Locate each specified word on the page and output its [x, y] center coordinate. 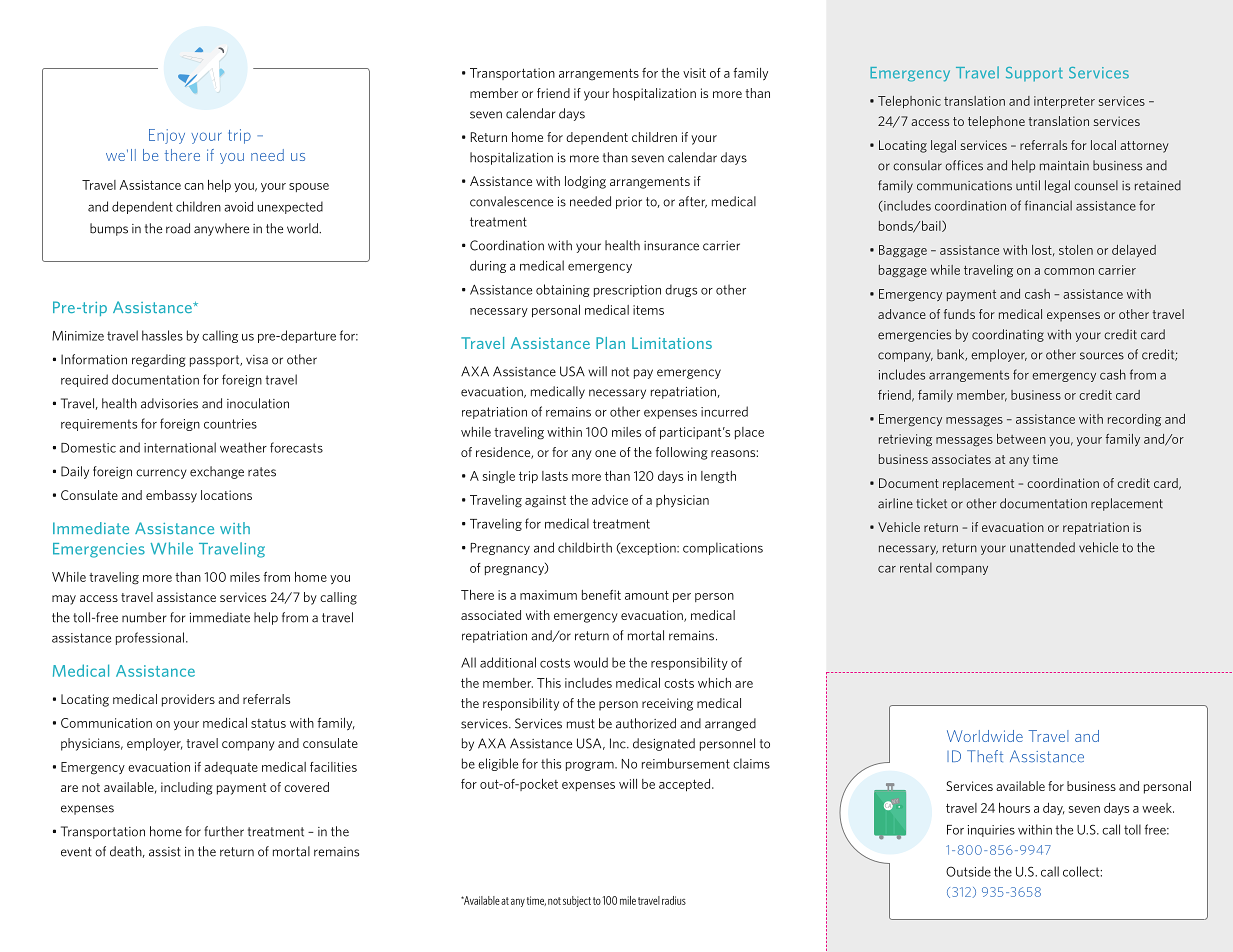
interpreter [1064, 102]
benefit [601, 595]
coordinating [1008, 335]
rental [916, 567]
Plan [610, 343]
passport [216, 361]
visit [694, 73]
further [224, 831]
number [144, 617]
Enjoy [167, 136]
